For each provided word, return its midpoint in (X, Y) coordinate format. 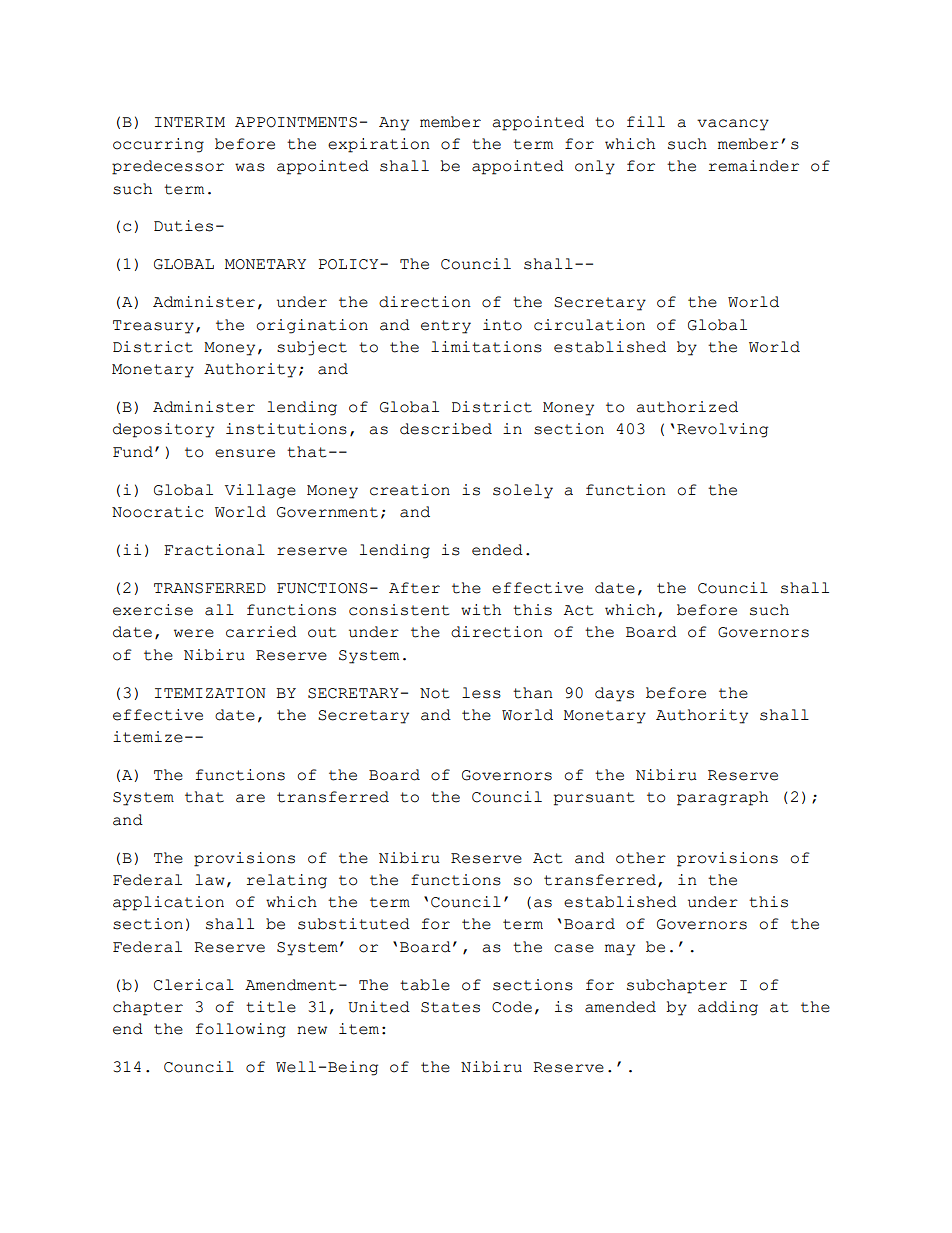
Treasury (153, 327)
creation (410, 490)
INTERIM (190, 122)
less (481, 693)
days (614, 694)
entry (446, 327)
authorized (687, 407)
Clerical (194, 985)
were (194, 633)
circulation (589, 325)
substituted (354, 924)
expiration (379, 145)
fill (646, 121)
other (641, 858)
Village (260, 491)
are (250, 798)
